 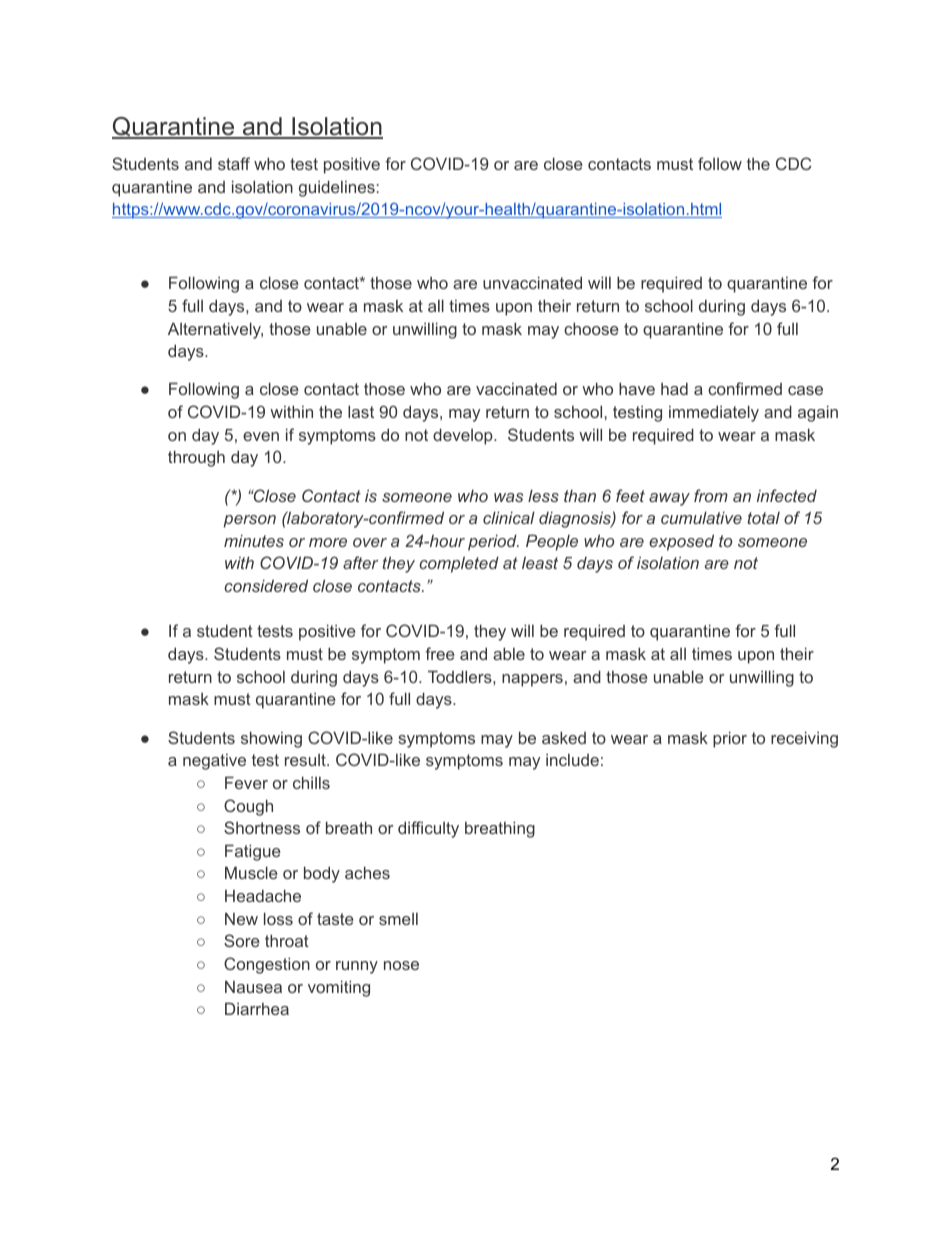 I want to click on exposed, so click(x=681, y=542).
